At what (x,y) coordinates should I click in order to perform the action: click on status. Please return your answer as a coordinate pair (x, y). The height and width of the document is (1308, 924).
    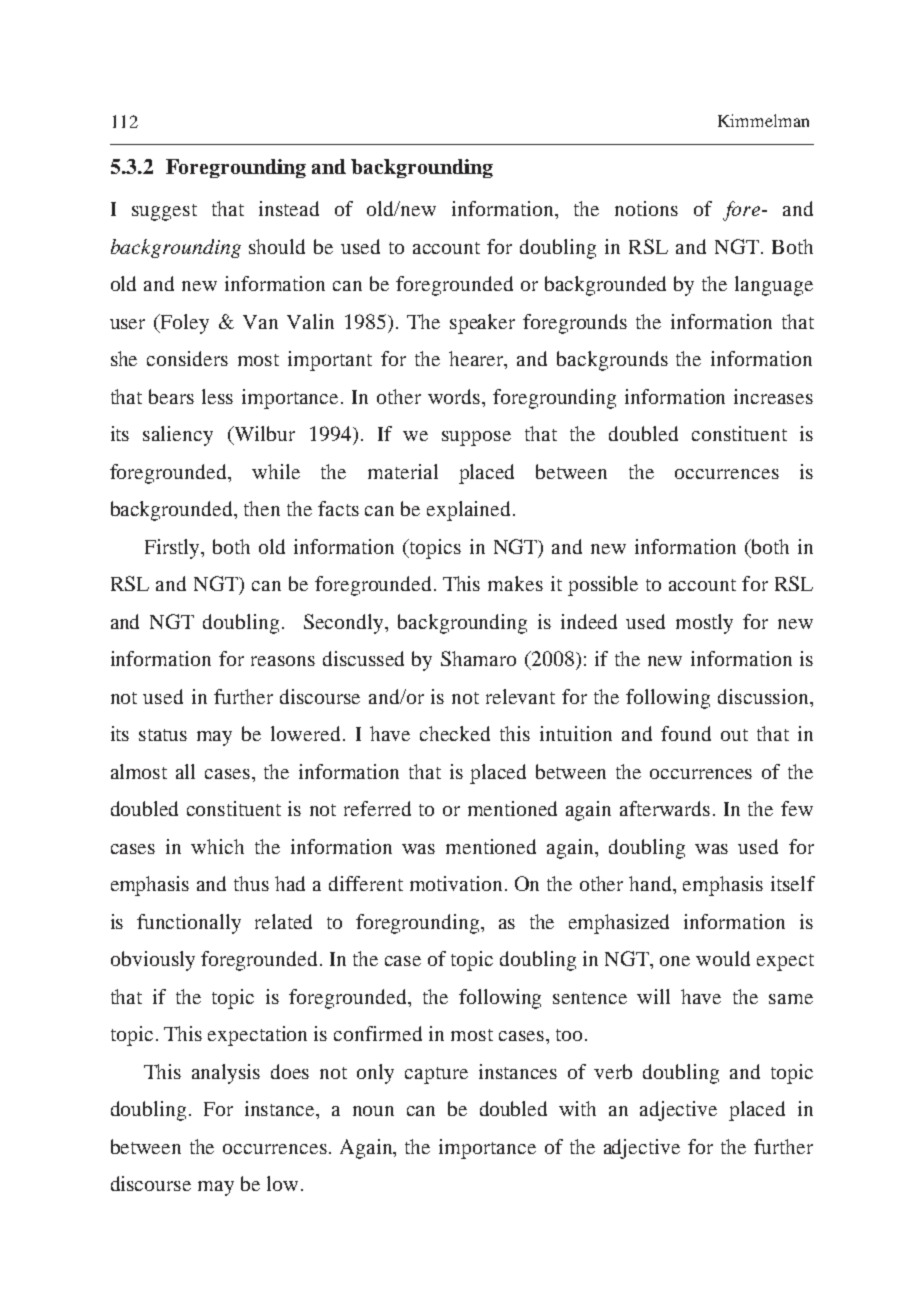
    Looking at the image, I should click on (163, 735).
